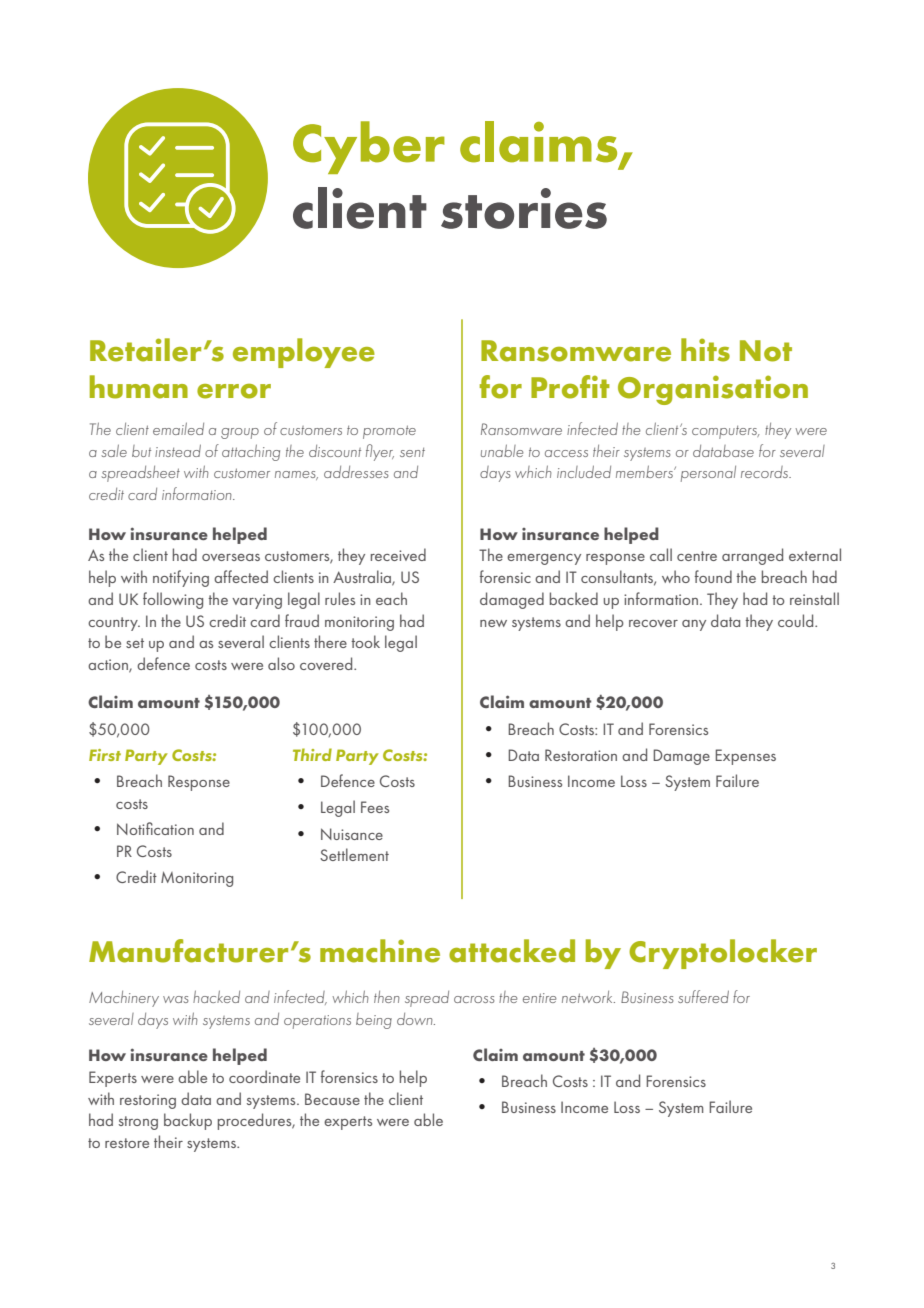 The height and width of the page is (1308, 924). Describe the element at coordinates (354, 854) in the page. I see `Settlement` at that location.
